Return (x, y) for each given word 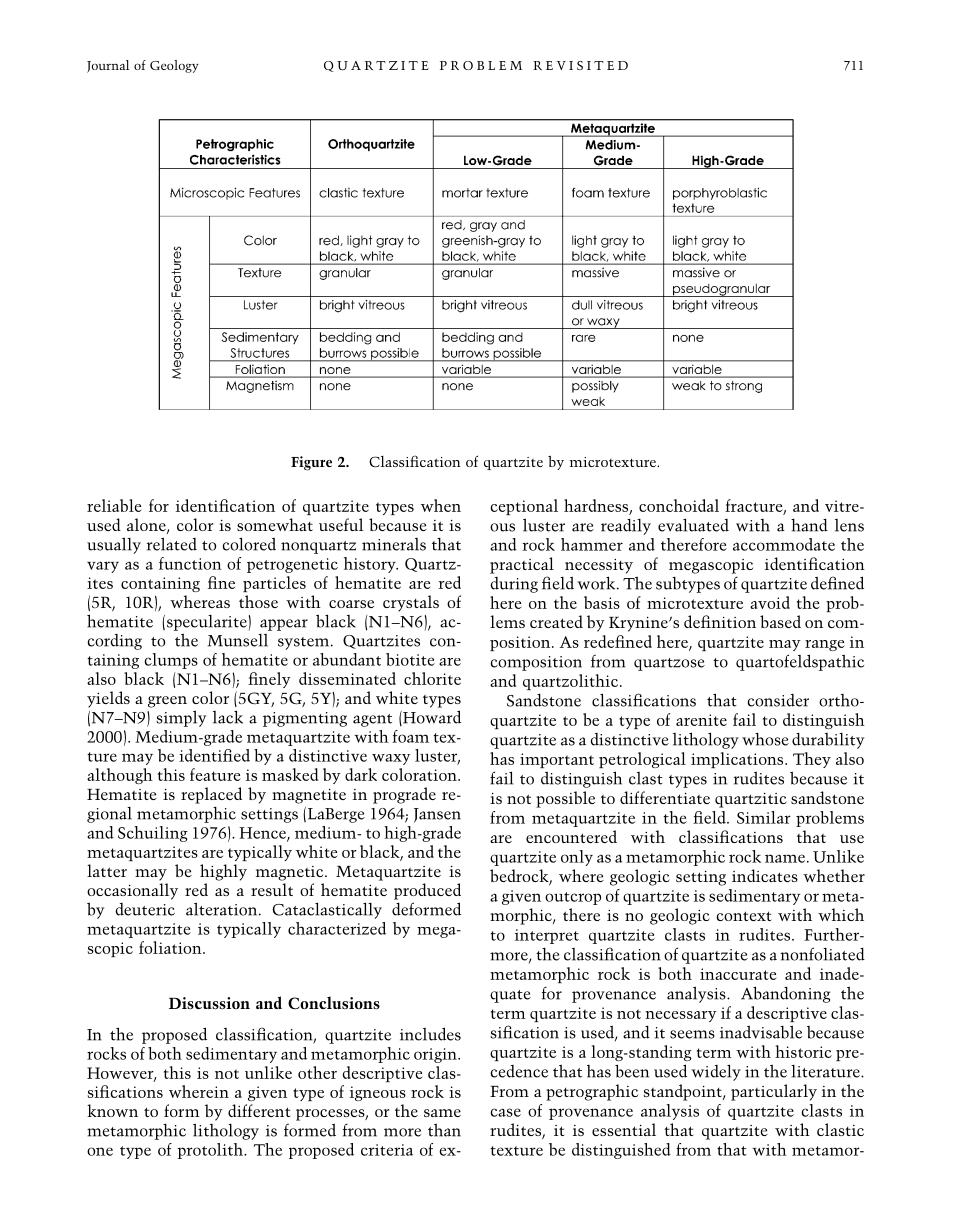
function (190, 563)
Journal (108, 66)
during (514, 585)
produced (427, 891)
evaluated (693, 525)
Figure (311, 463)
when (441, 505)
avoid (770, 602)
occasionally (132, 891)
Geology (174, 66)
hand (809, 525)
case (506, 1112)
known (112, 1110)
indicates (765, 875)
